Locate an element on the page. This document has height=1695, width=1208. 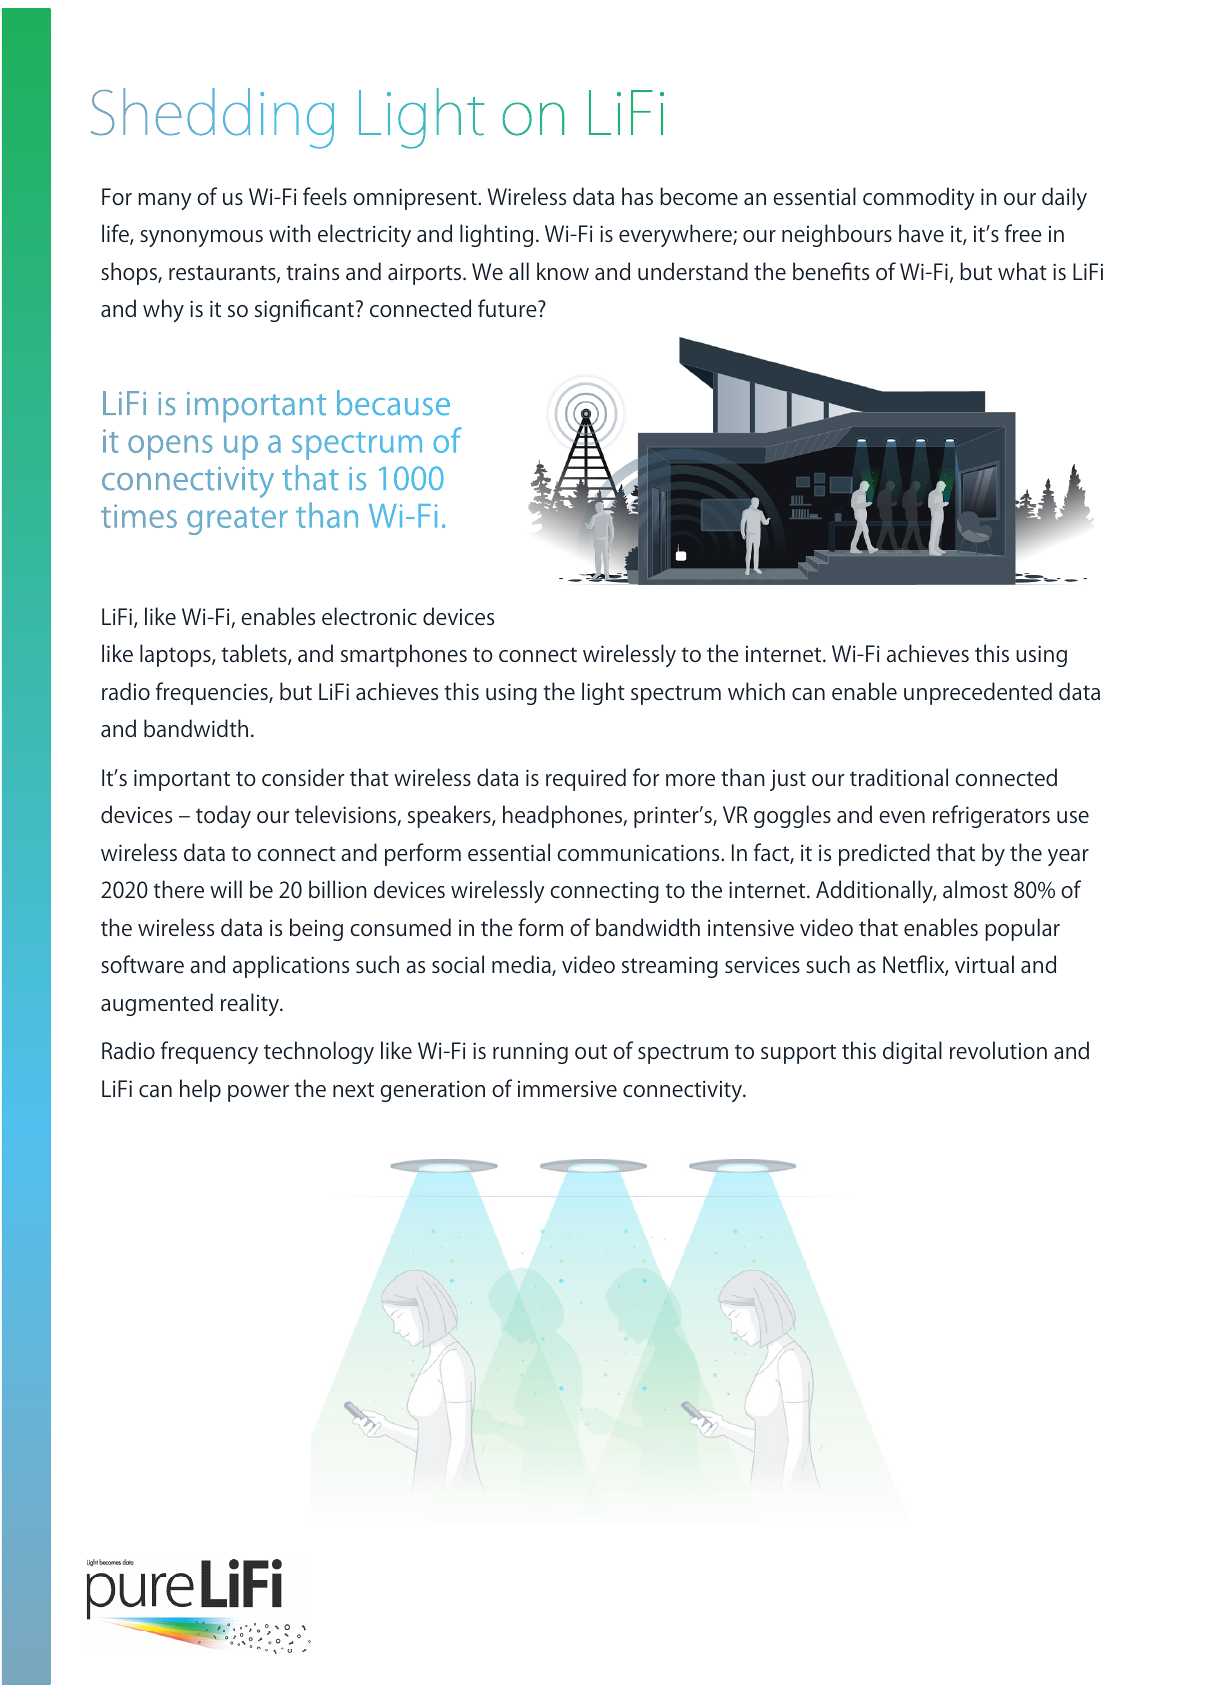
opens is located at coordinates (170, 447).
